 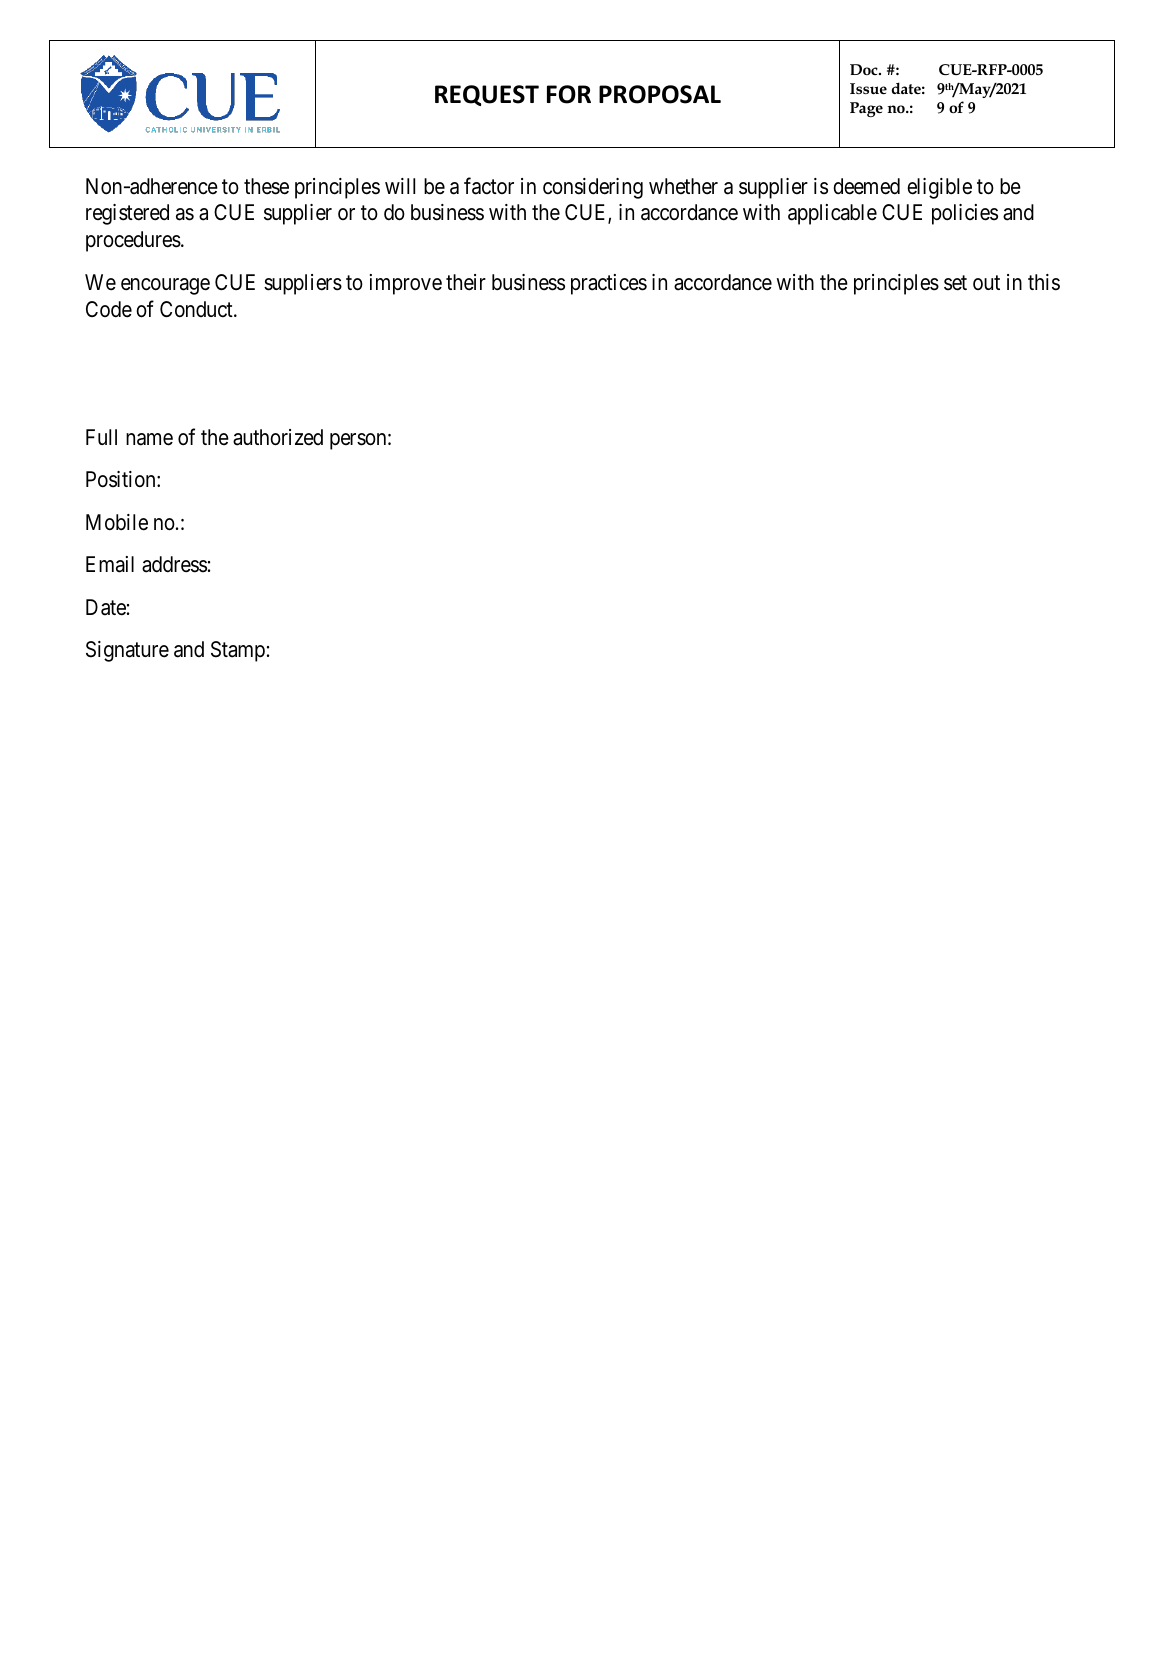 What do you see at coordinates (174, 564) in the image?
I see `address` at bounding box center [174, 564].
